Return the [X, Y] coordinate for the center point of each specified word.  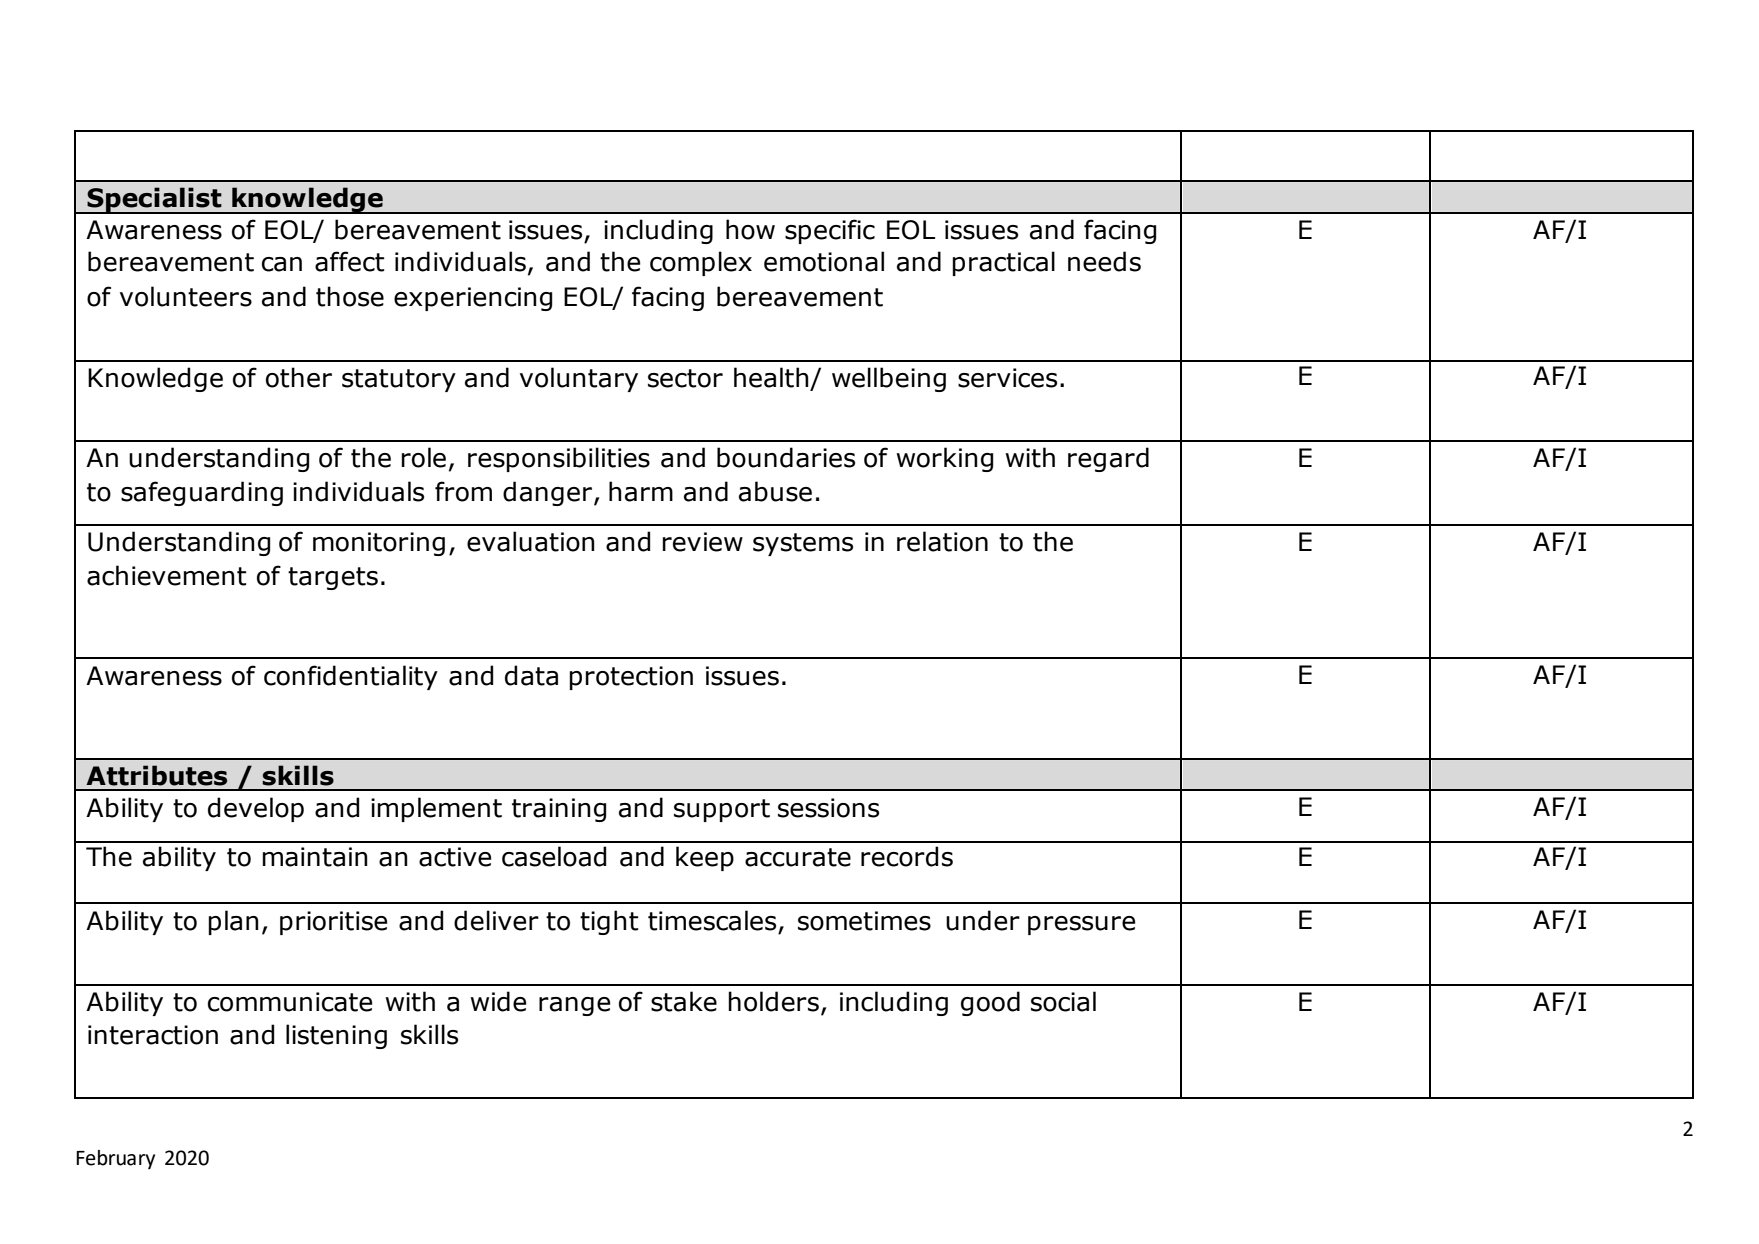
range [574, 1006]
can [282, 264]
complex [701, 263]
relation [942, 541]
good [990, 1003]
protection [631, 678]
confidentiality [351, 677]
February [115, 1160]
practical [1003, 263]
